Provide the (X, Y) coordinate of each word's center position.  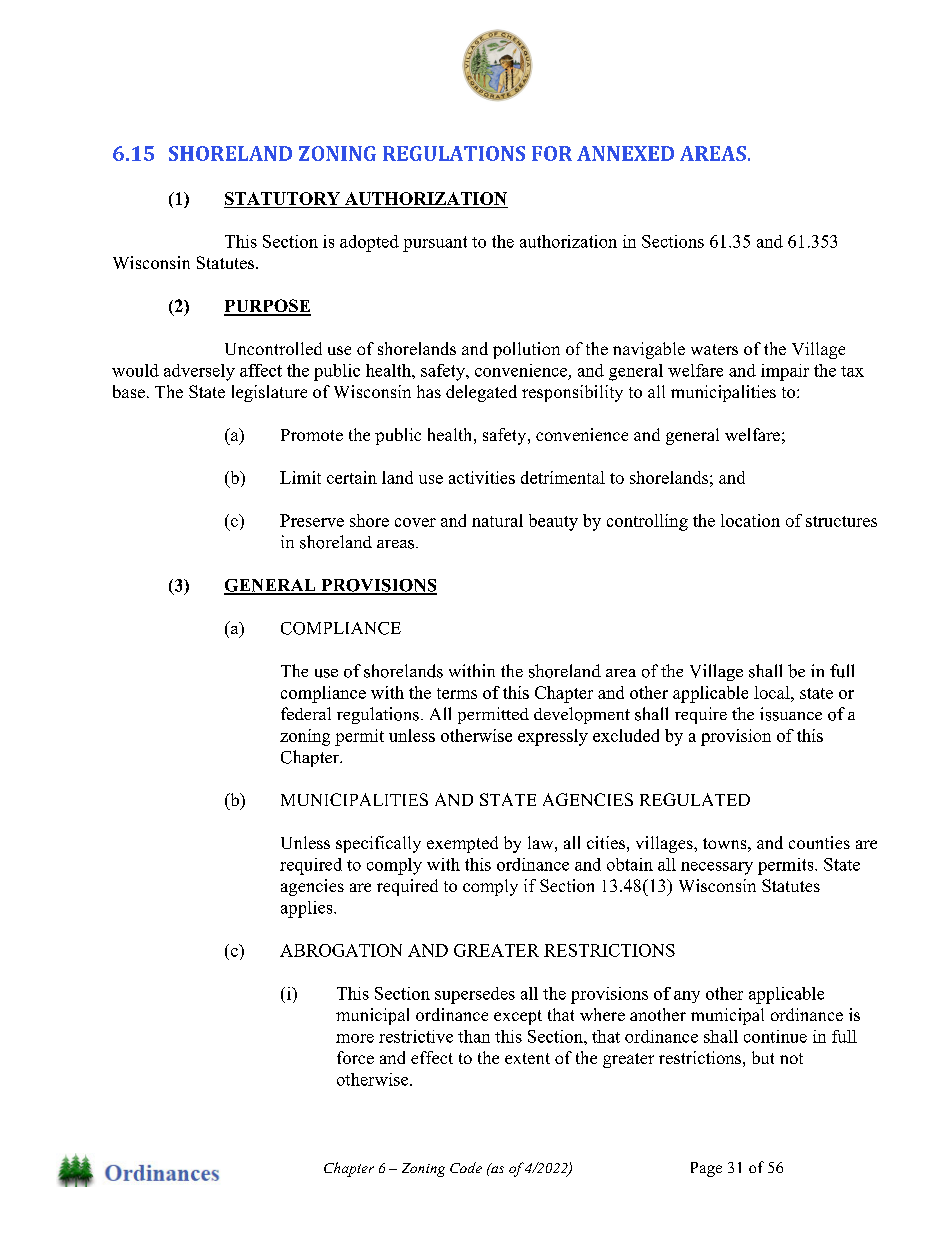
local (773, 692)
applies (308, 909)
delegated (481, 393)
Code (466, 1167)
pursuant (435, 244)
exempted (462, 844)
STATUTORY (282, 198)
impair (785, 372)
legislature (269, 393)
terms (457, 693)
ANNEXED (625, 153)
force (355, 1057)
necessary (717, 868)
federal (306, 713)
